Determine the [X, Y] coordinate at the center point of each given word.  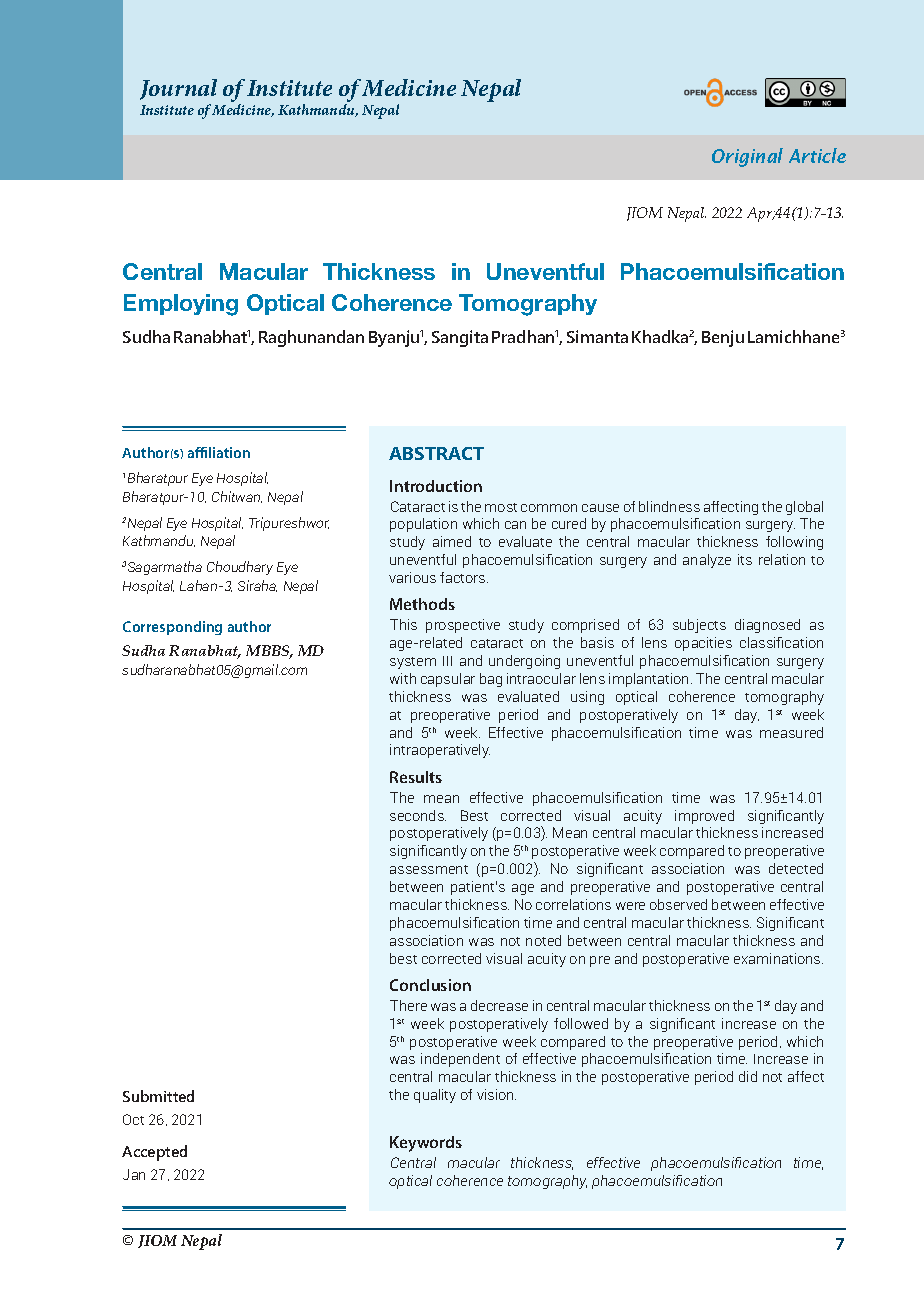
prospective [463, 626]
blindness [669, 506]
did [748, 1076]
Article [817, 155]
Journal [178, 89]
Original [747, 157]
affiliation [219, 452]
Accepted [154, 1153]
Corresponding [172, 628]
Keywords [426, 1144]
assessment [429, 869]
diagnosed [767, 626]
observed [678, 904]
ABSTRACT [436, 453]
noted [543, 940]
